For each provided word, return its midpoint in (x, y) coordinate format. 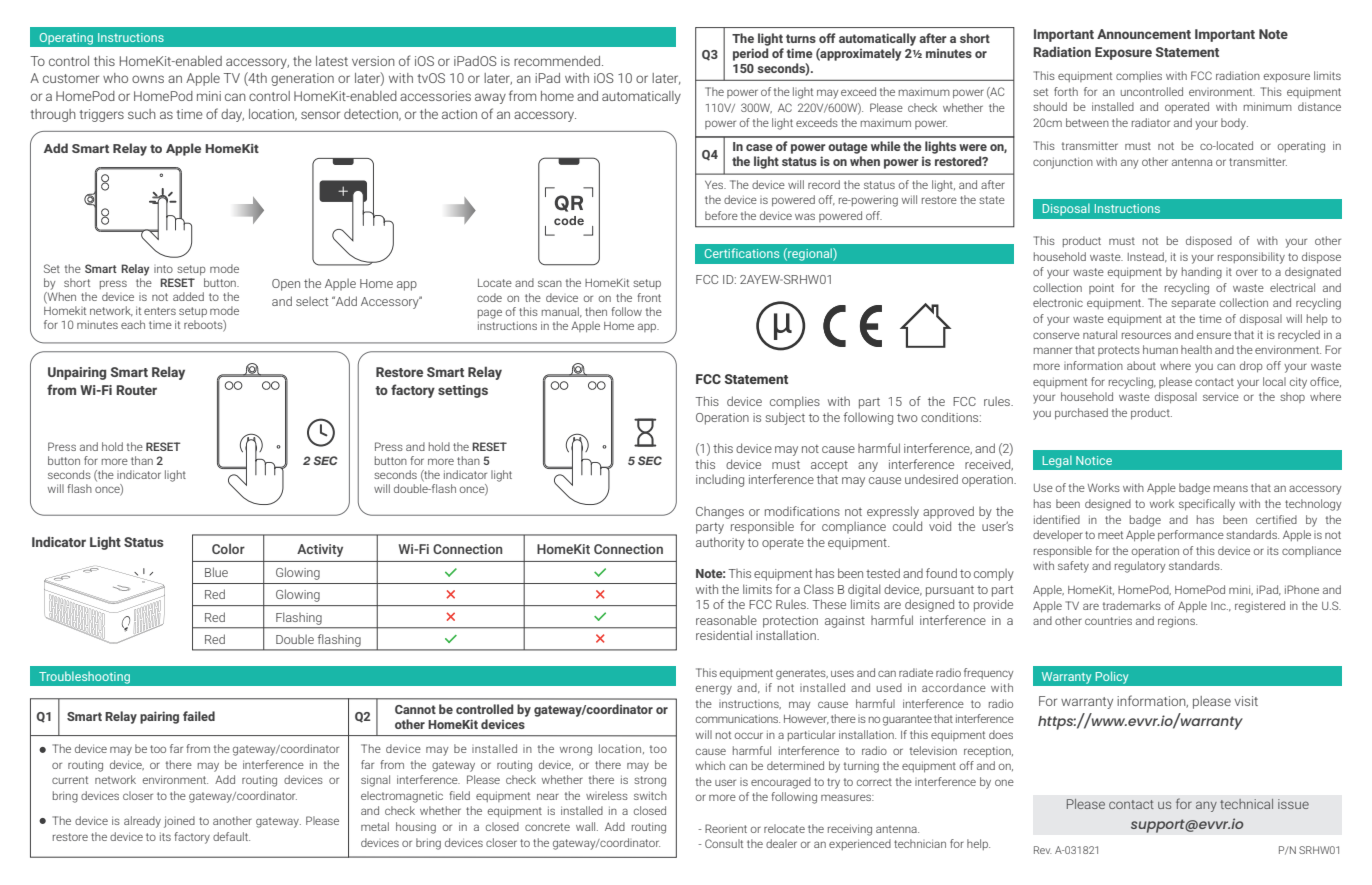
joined (179, 822)
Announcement (1144, 34)
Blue (216, 572)
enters (160, 311)
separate (1193, 304)
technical (1246, 804)
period (751, 54)
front (649, 297)
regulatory (1140, 567)
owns (148, 79)
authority (720, 543)
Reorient (726, 828)
